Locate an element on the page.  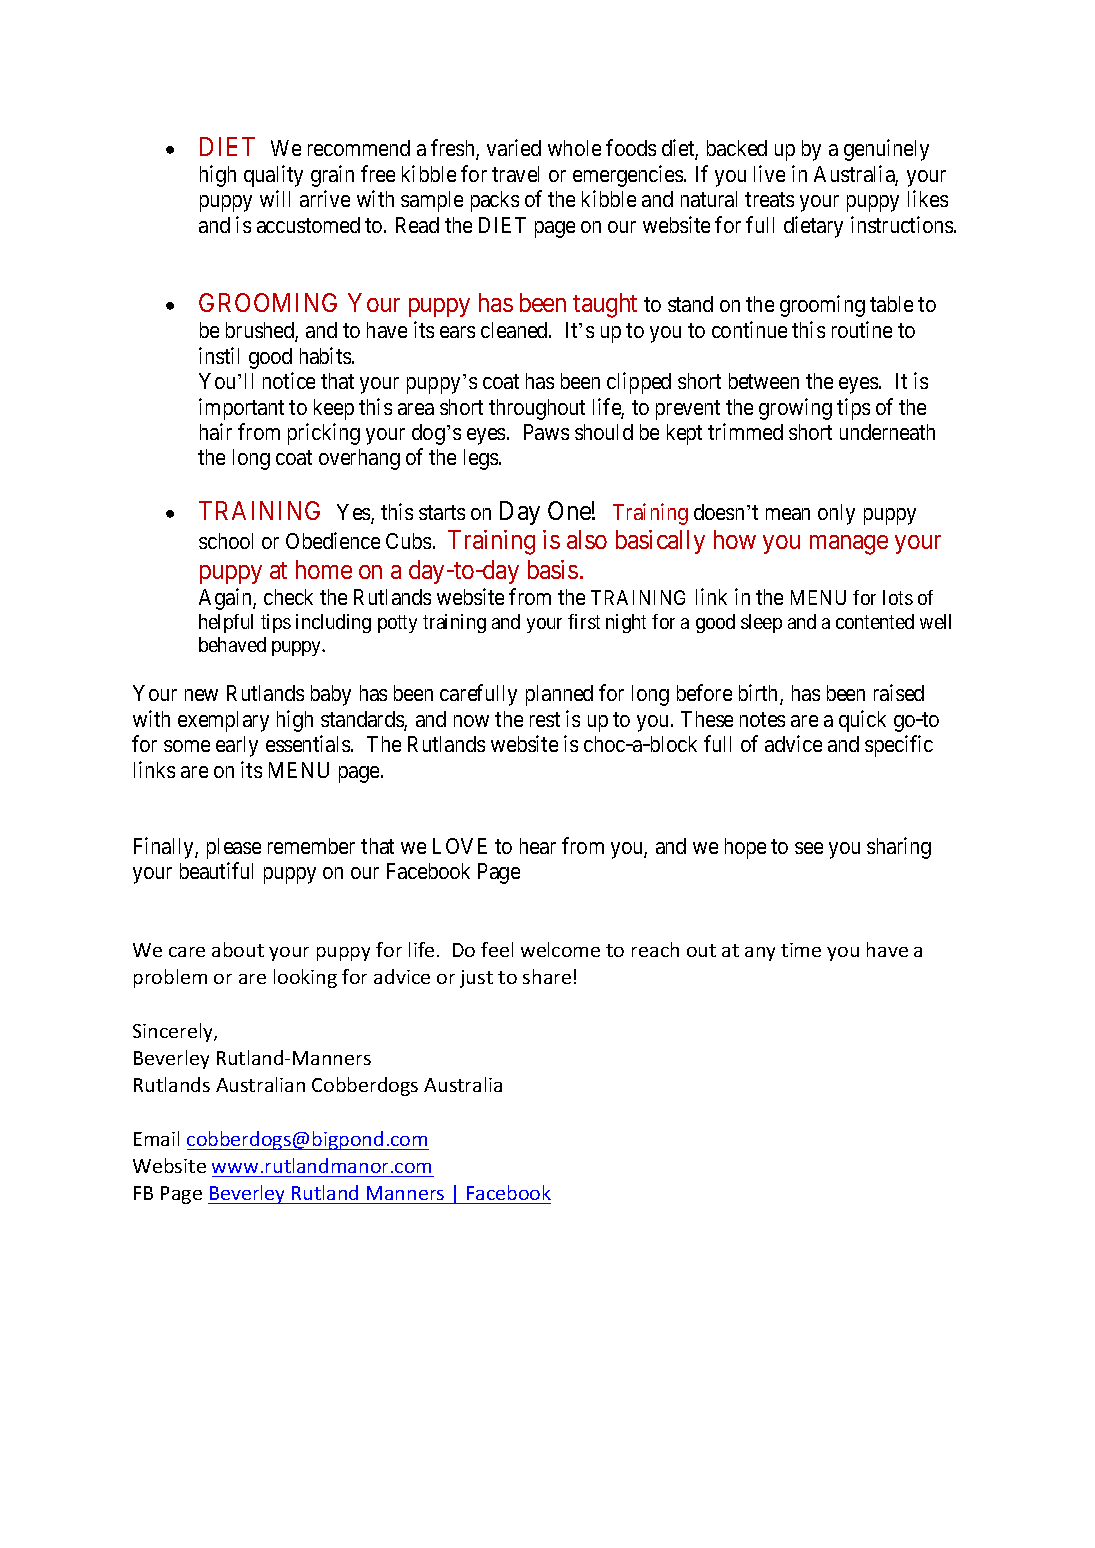
share is located at coordinates (547, 976).
